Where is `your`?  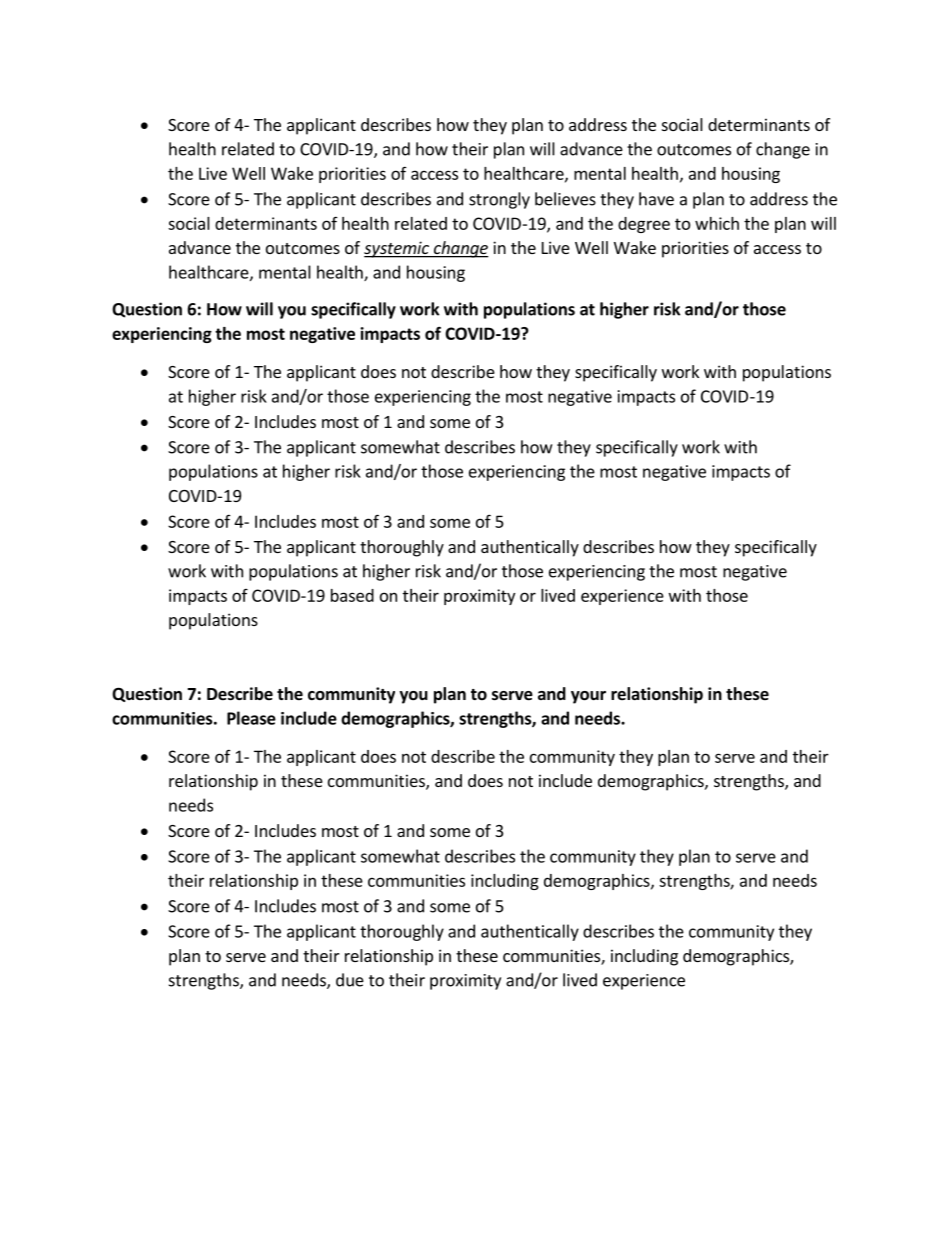
your is located at coordinates (588, 697).
